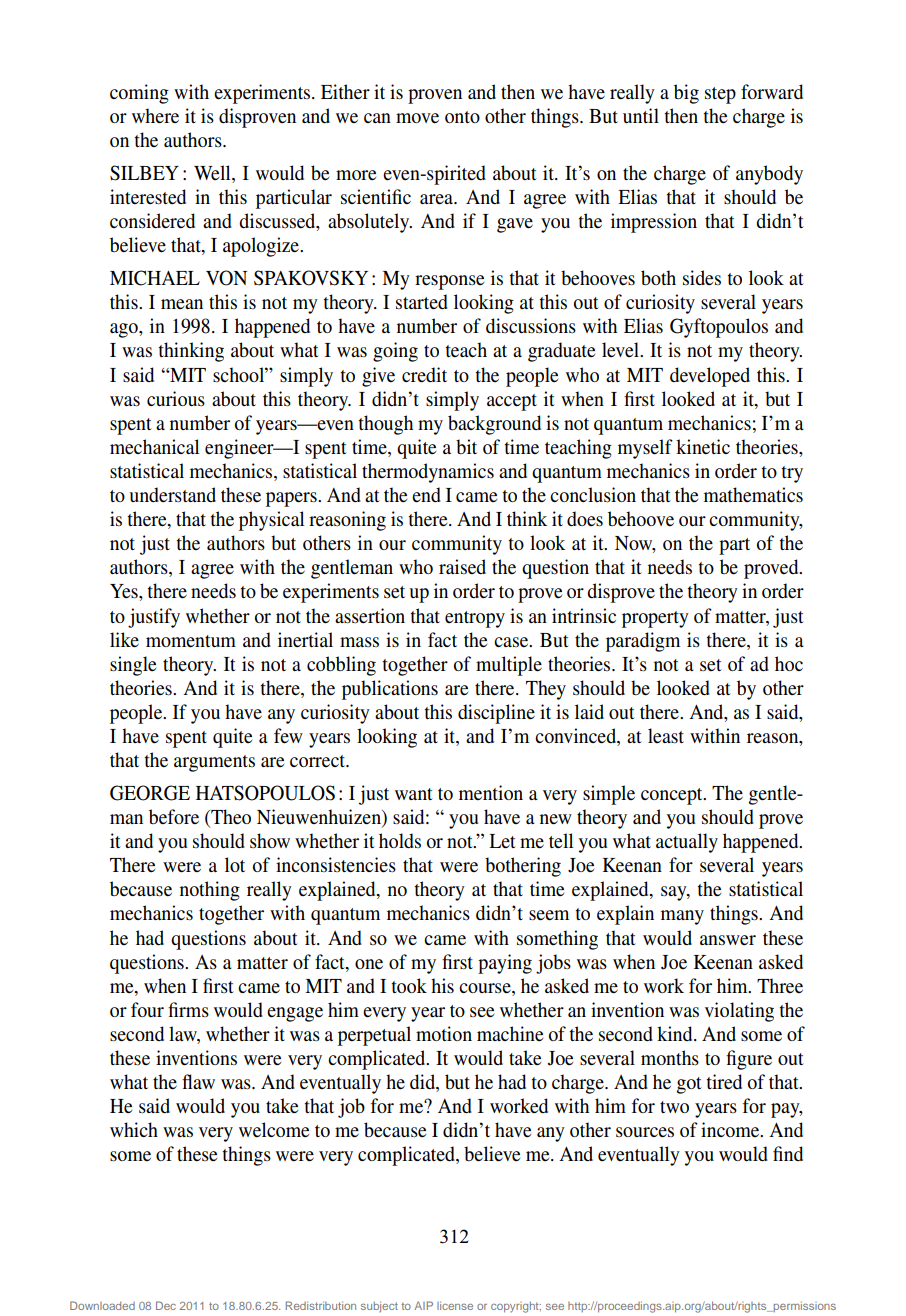 This screenshot has width=906, height=1316. What do you see at coordinates (147, 1009) in the screenshot?
I see `four` at bounding box center [147, 1009].
